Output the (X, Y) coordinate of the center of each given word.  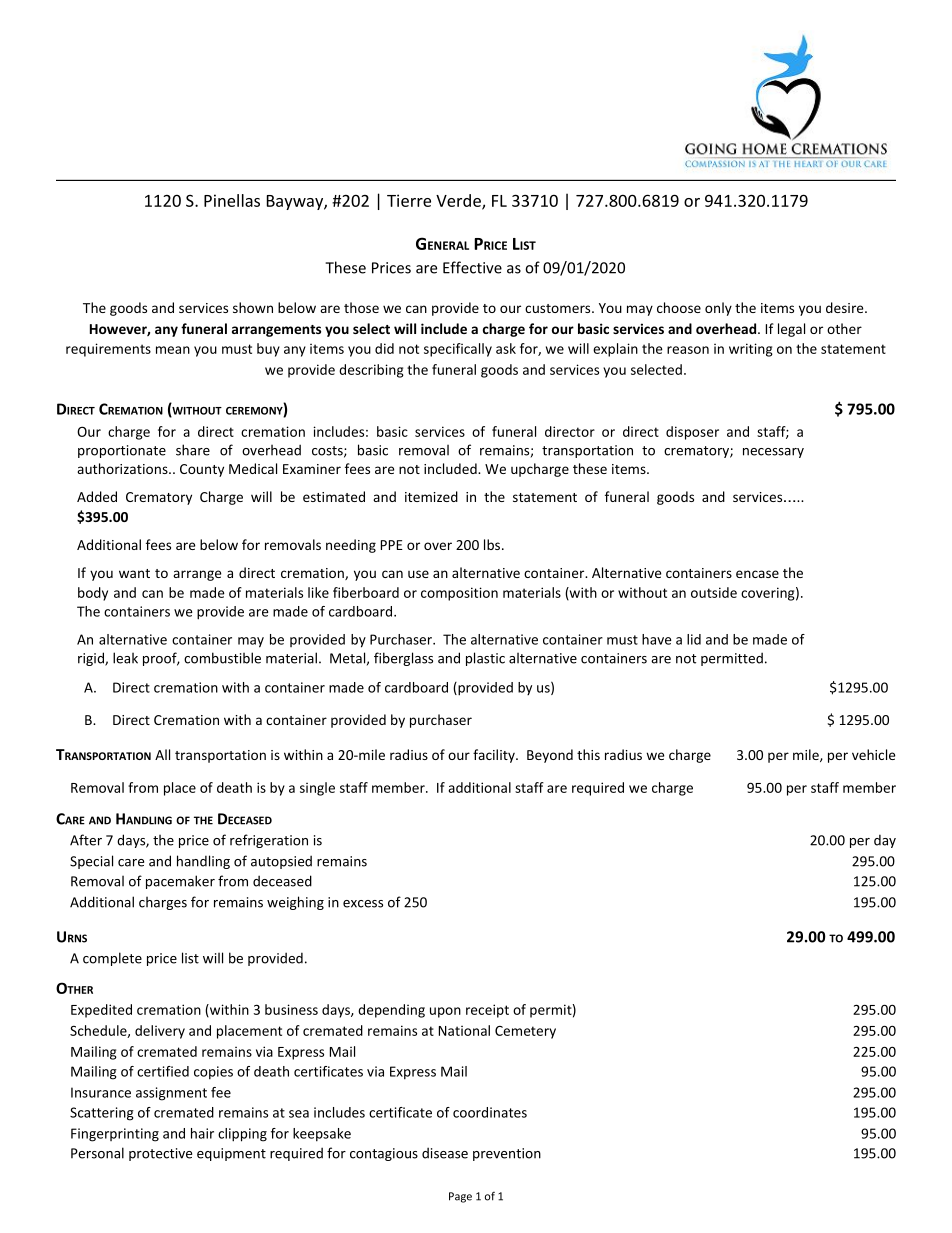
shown (253, 307)
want (134, 573)
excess (363, 904)
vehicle (873, 754)
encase (757, 574)
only (718, 309)
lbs (493, 544)
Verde (459, 201)
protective (160, 1154)
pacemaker (180, 882)
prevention (507, 1154)
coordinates (490, 1112)
